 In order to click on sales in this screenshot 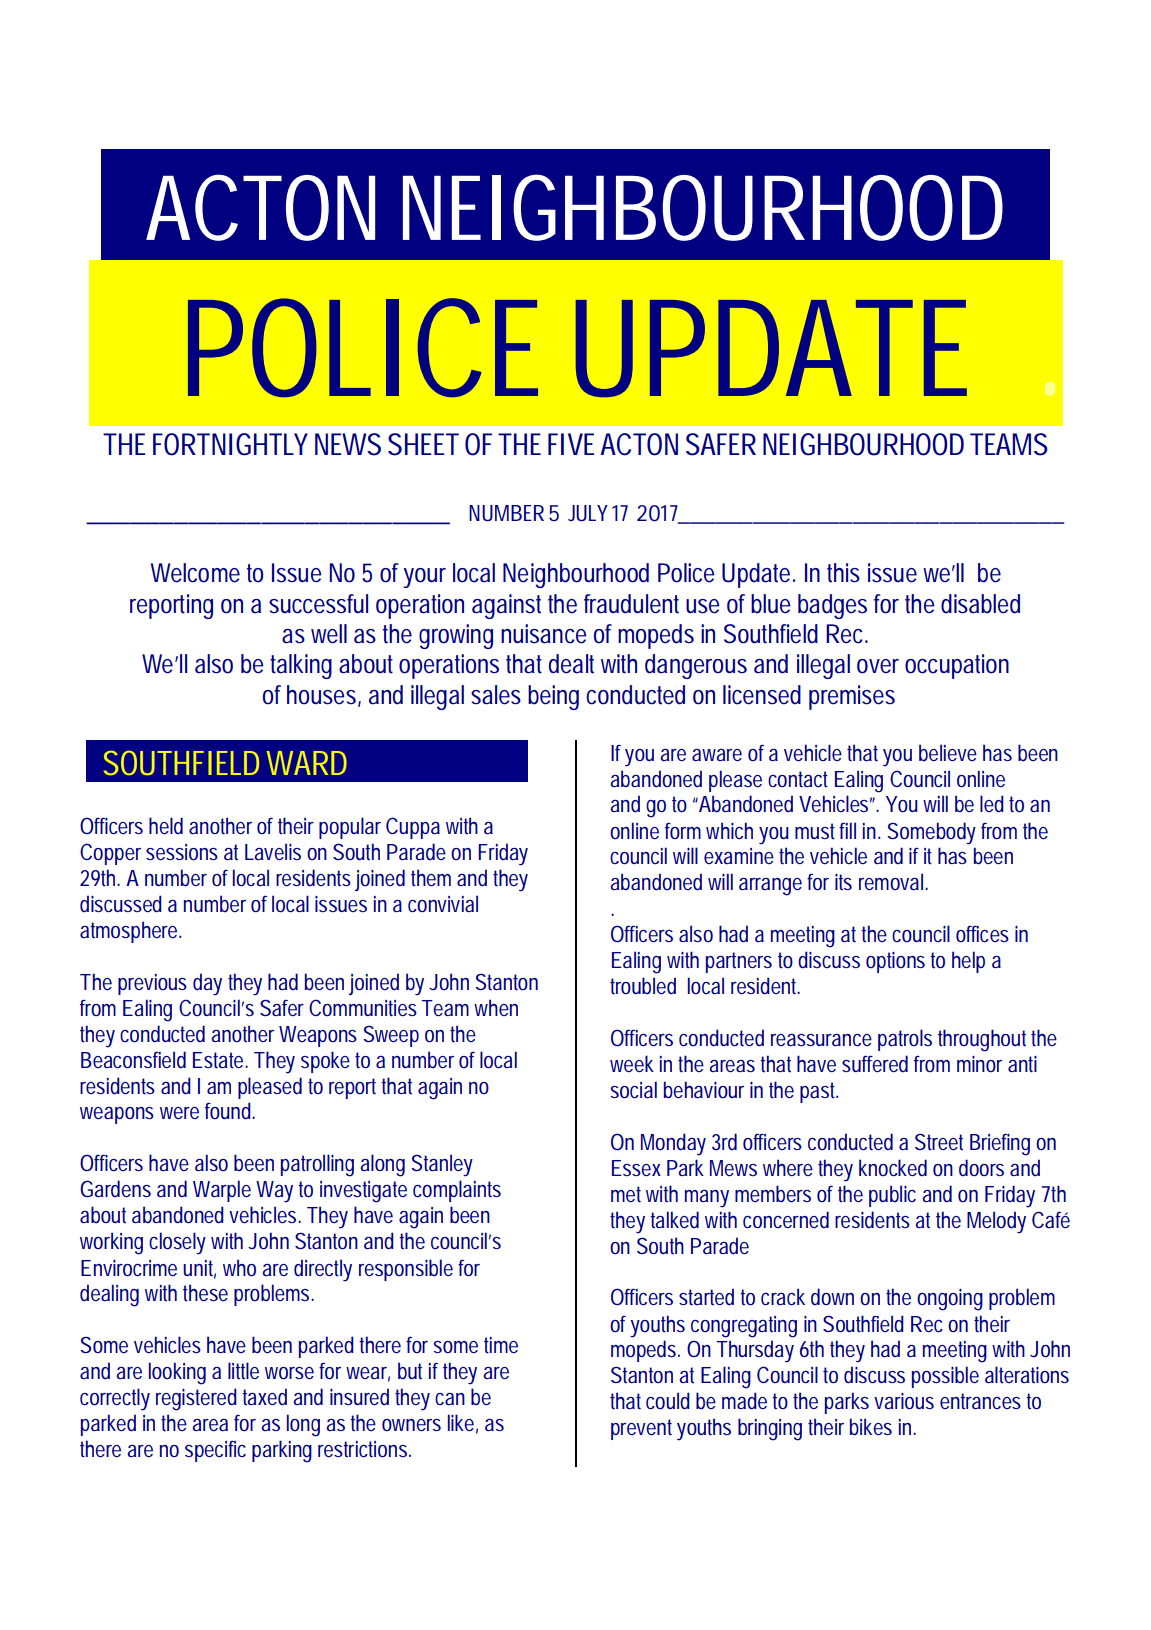, I will do `click(496, 695)`.
